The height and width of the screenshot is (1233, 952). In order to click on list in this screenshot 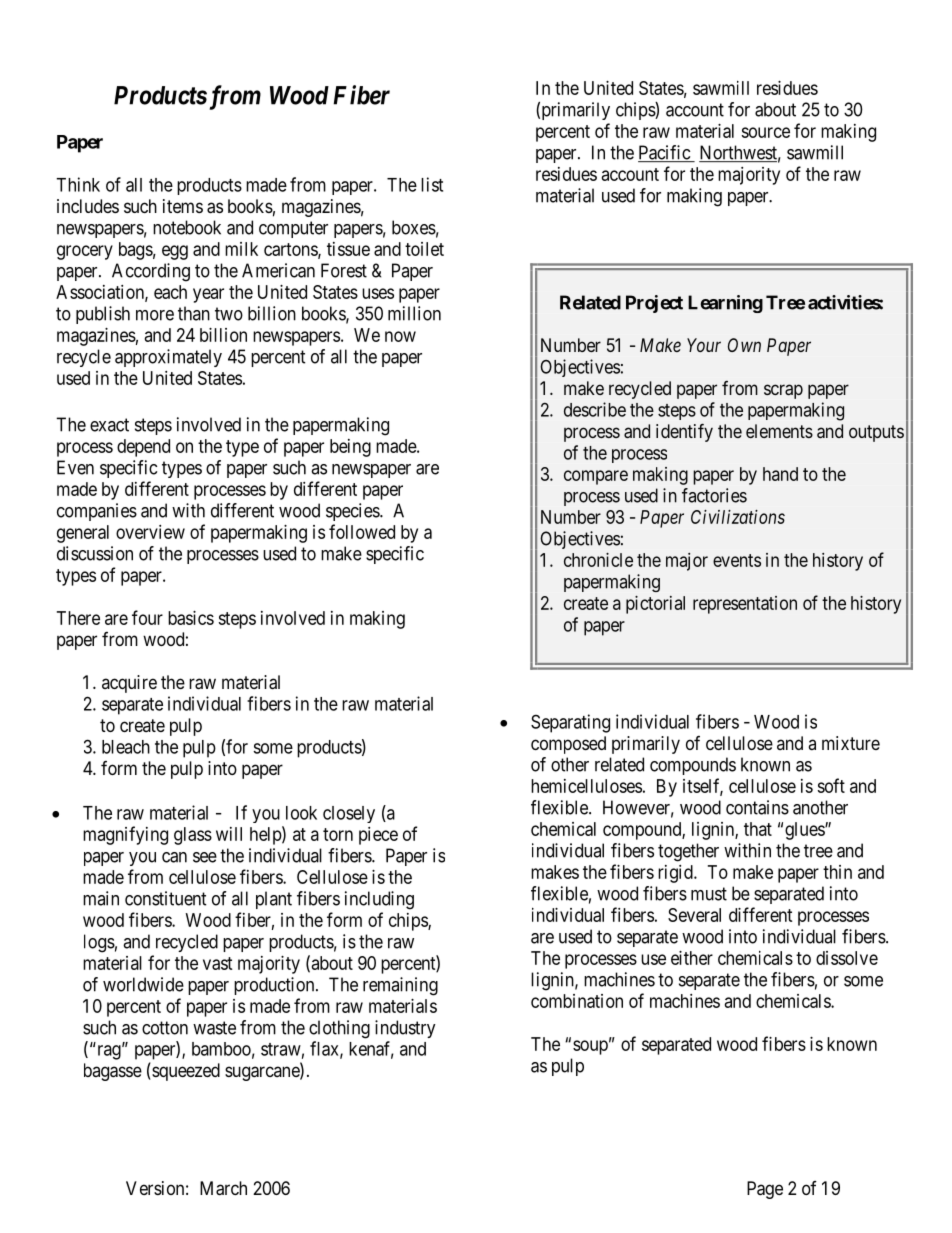, I will do `click(432, 184)`.
